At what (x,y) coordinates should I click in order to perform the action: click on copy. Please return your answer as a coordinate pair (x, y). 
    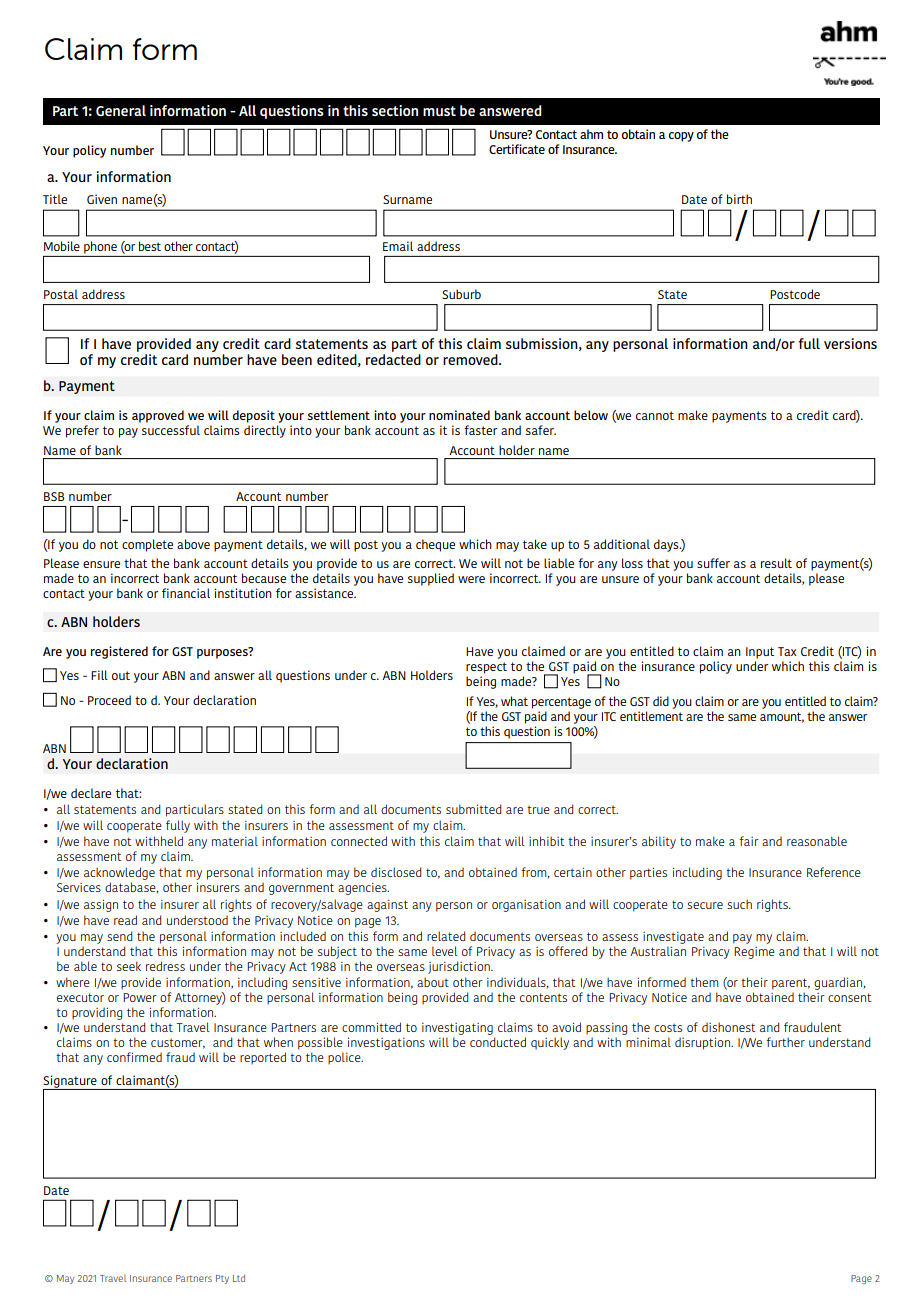
    Looking at the image, I should click on (681, 137).
